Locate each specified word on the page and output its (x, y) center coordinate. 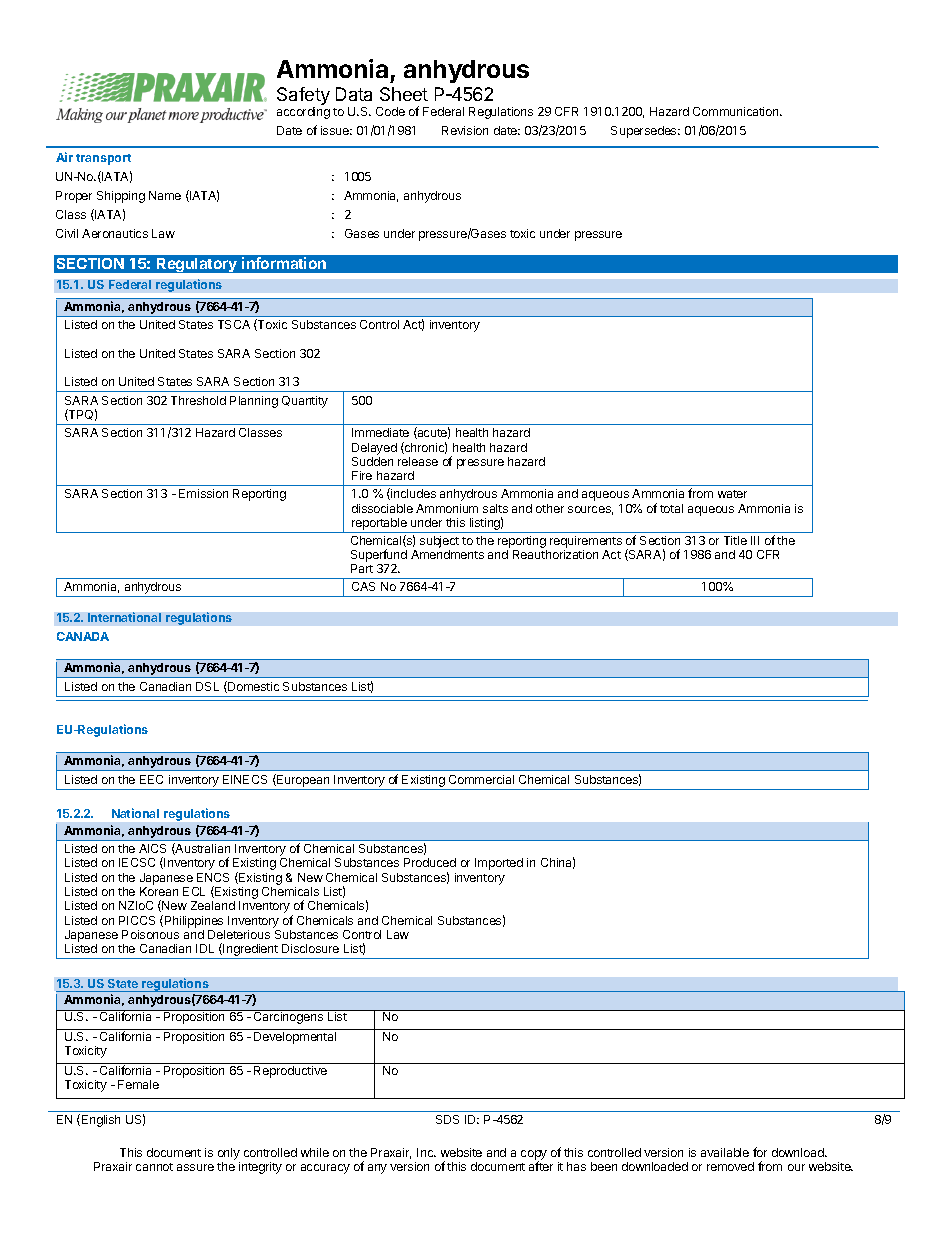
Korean (159, 891)
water (732, 494)
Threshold (198, 400)
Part (362, 568)
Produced (430, 862)
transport (103, 159)
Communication (737, 111)
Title (735, 540)
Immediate (380, 432)
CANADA (83, 636)
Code (390, 111)
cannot (154, 1167)
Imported (499, 864)
